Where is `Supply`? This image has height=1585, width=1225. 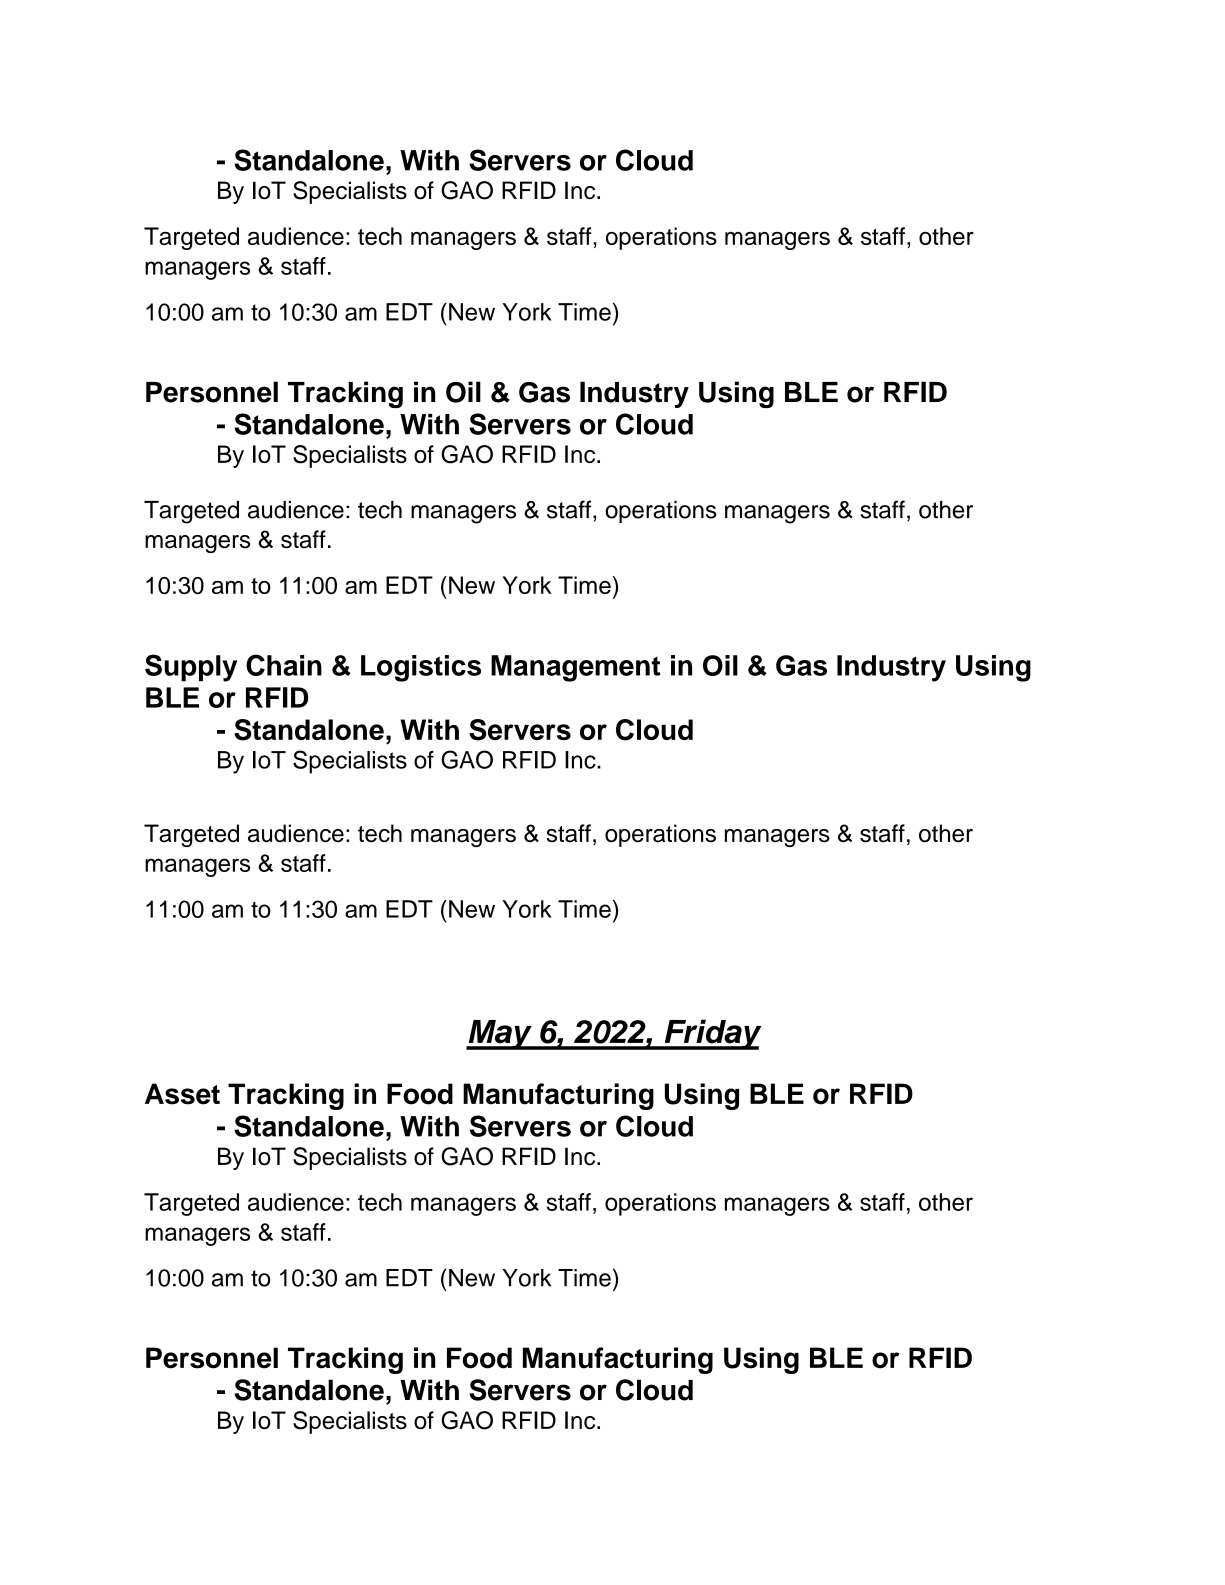
Supply is located at coordinates (191, 668).
